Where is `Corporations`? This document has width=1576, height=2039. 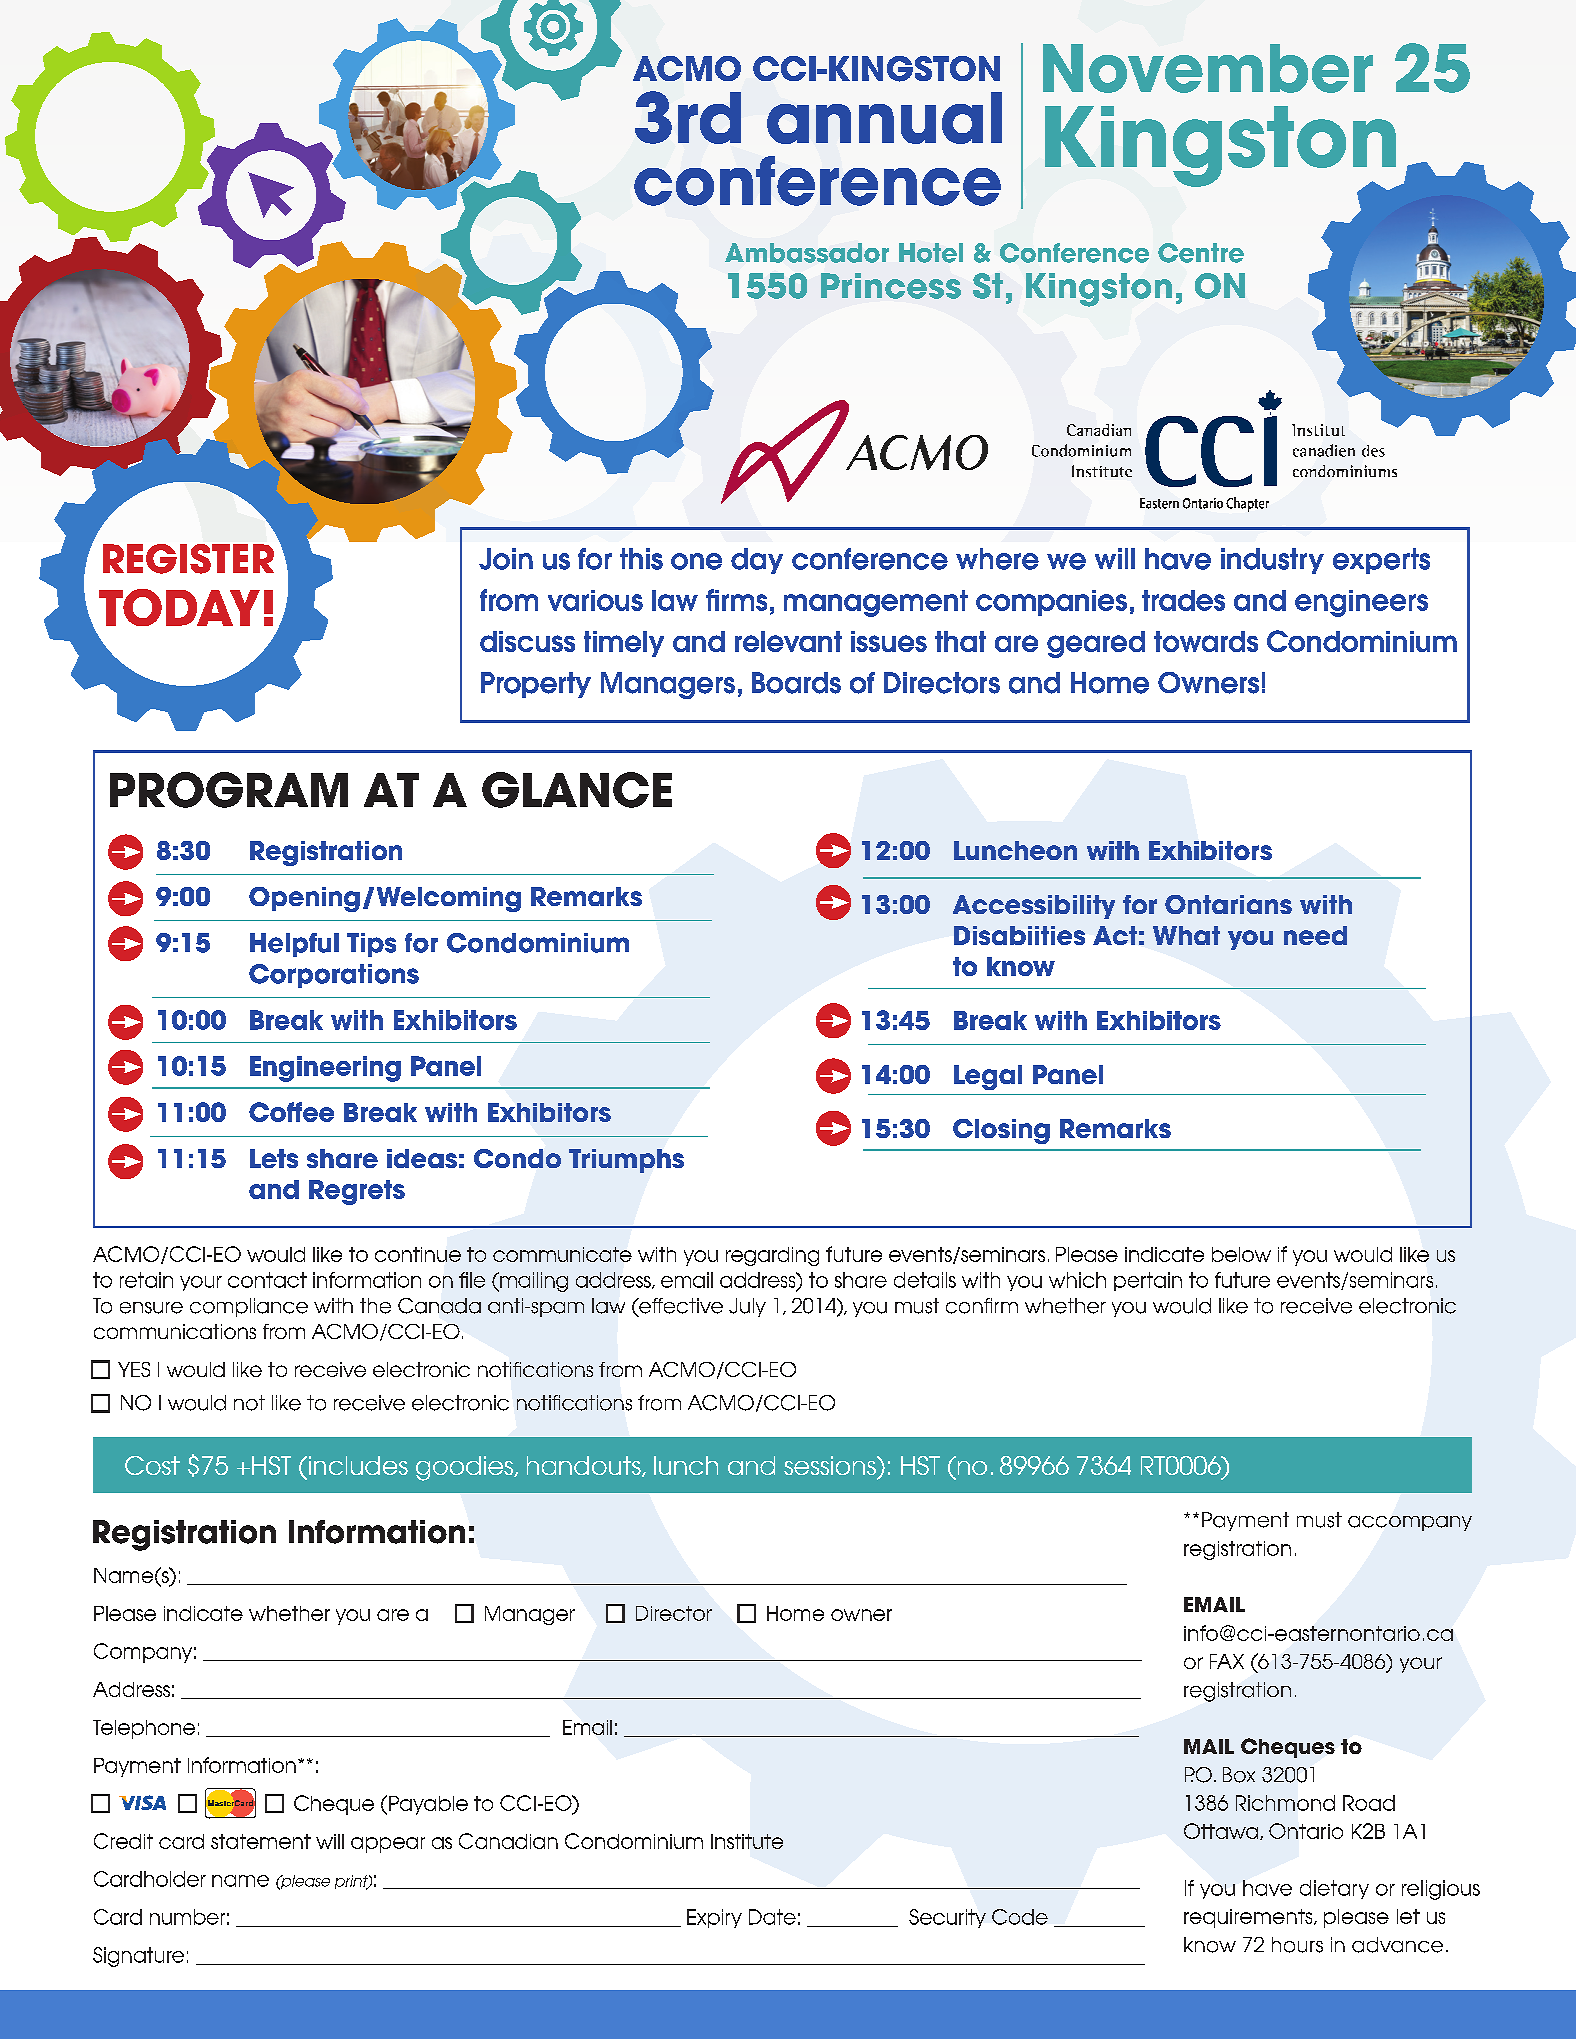 Corporations is located at coordinates (334, 976).
